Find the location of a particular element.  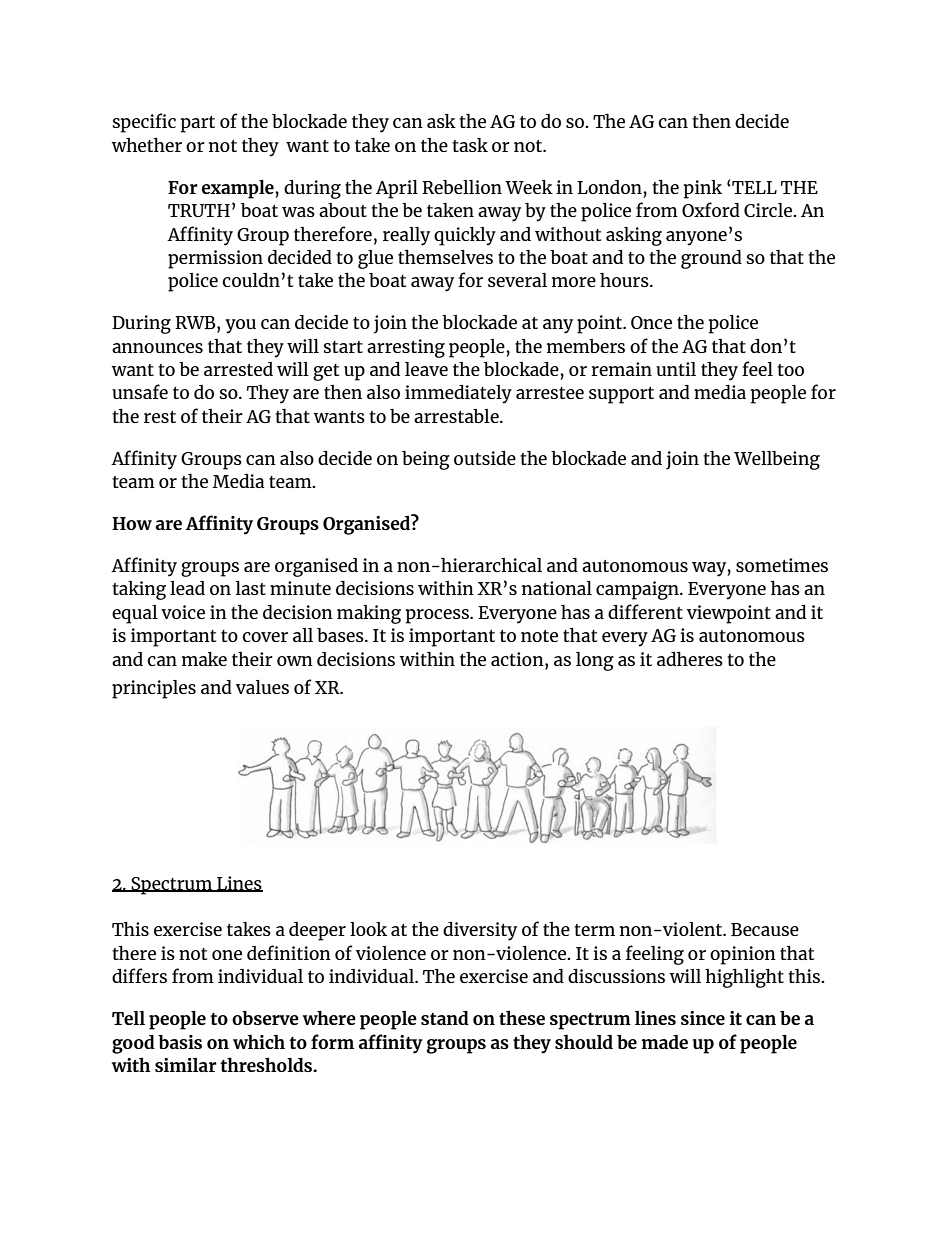

unsafe is located at coordinates (140, 391).
